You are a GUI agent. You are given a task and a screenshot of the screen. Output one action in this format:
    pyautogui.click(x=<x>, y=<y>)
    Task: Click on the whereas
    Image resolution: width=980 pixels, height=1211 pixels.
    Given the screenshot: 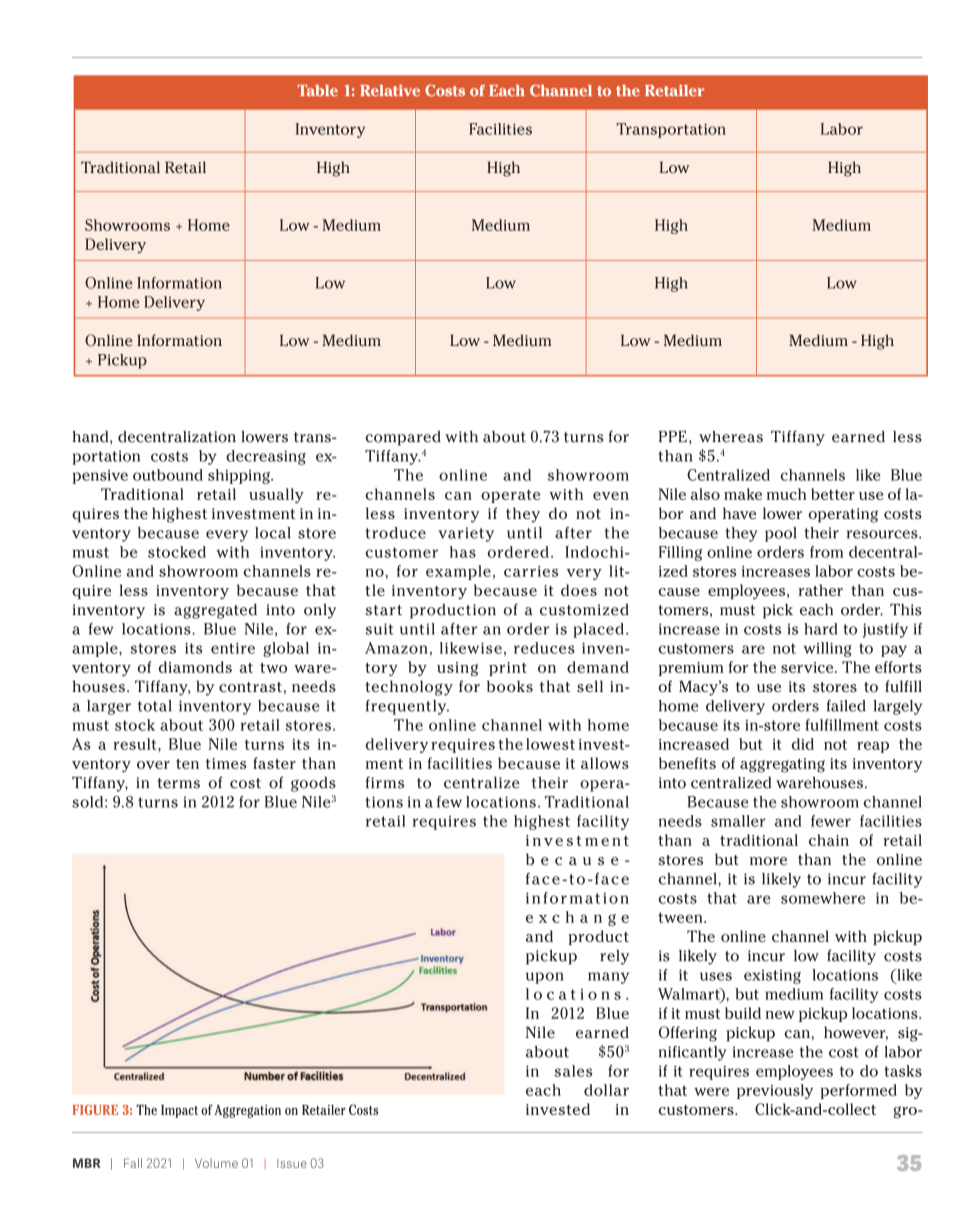 What is the action you would take?
    pyautogui.click(x=731, y=437)
